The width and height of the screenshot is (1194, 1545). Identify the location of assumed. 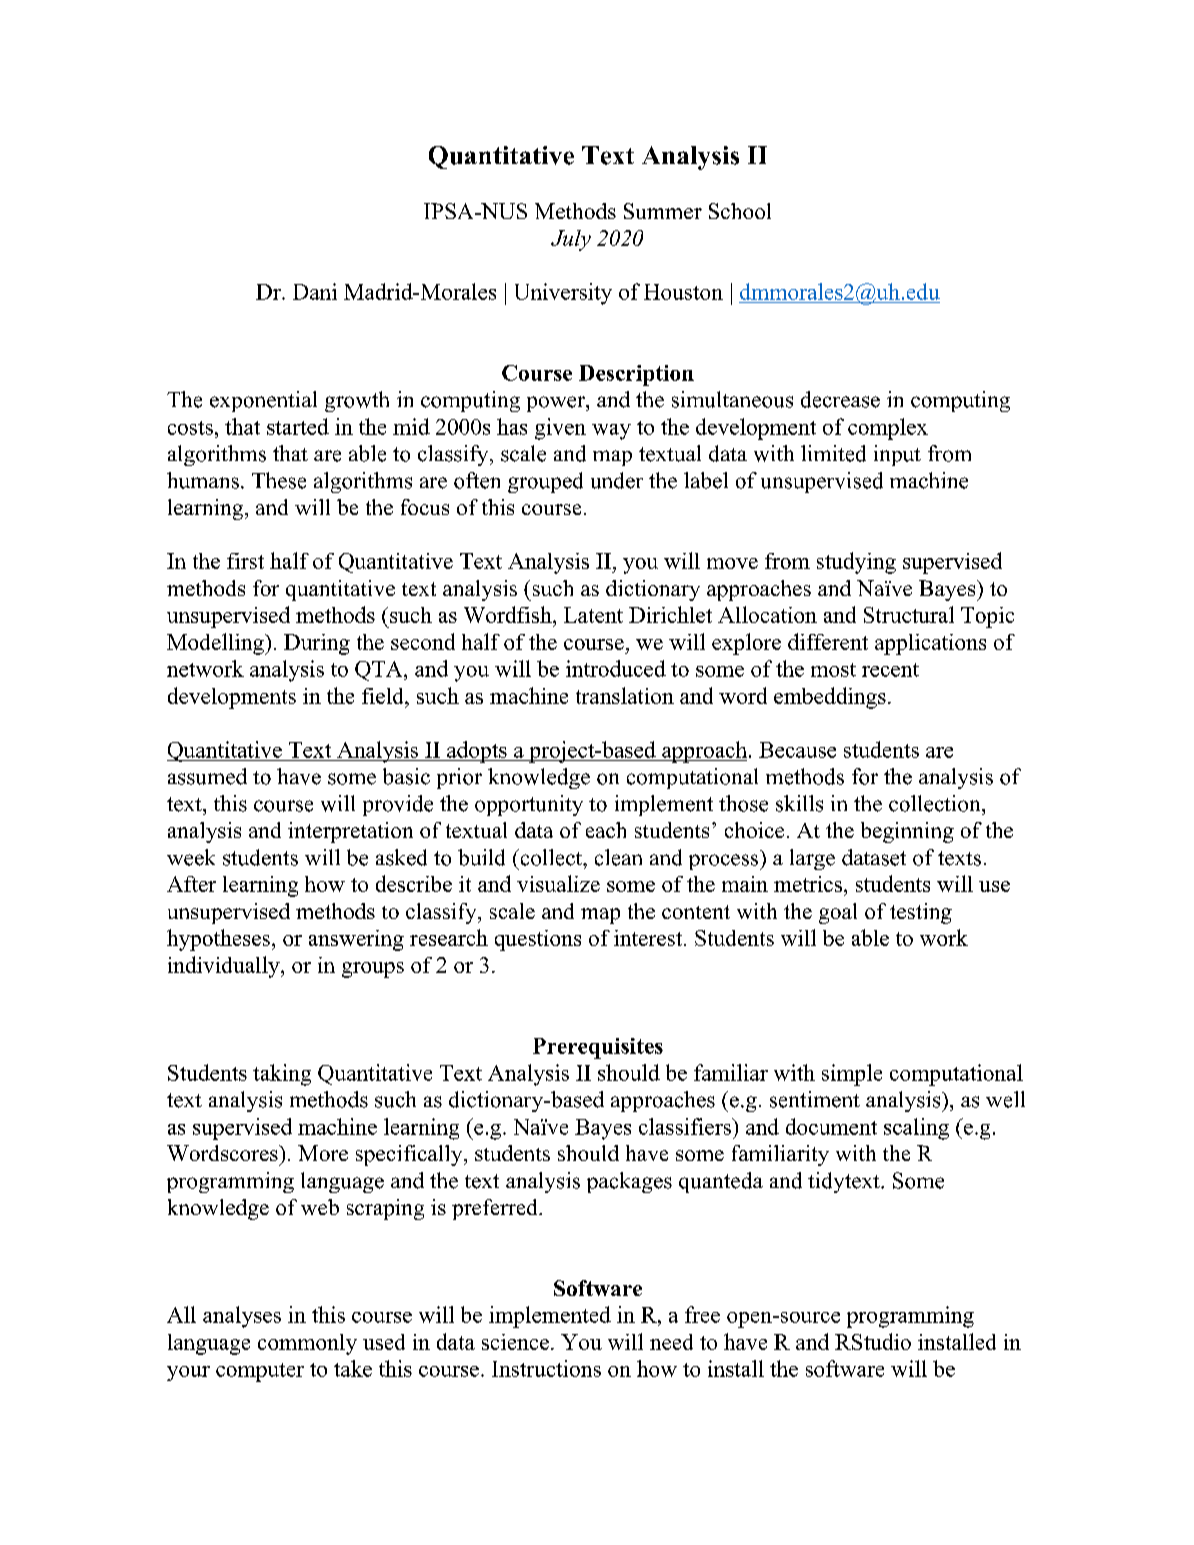
(207, 776).
